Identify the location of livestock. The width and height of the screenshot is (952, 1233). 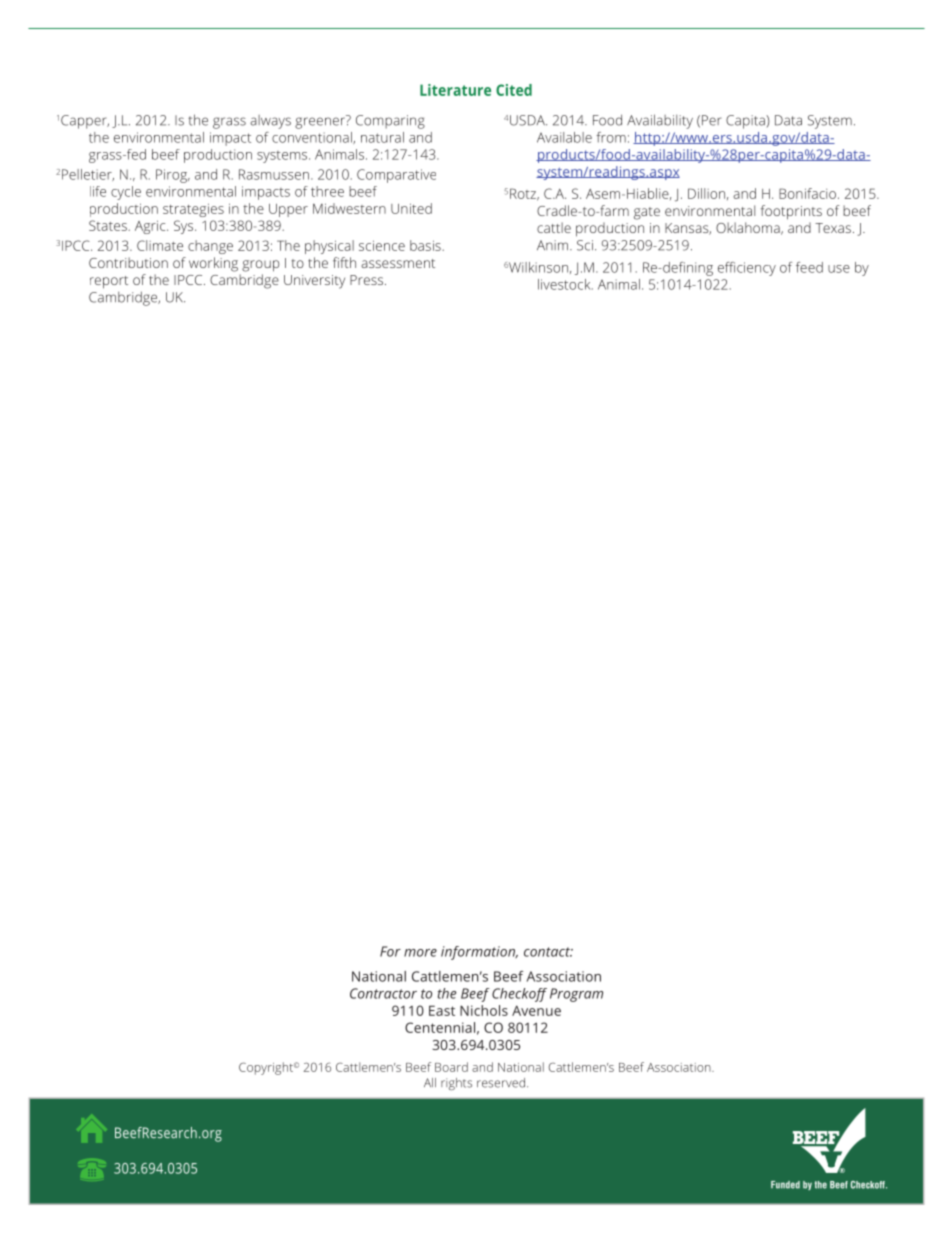
(565, 284).
